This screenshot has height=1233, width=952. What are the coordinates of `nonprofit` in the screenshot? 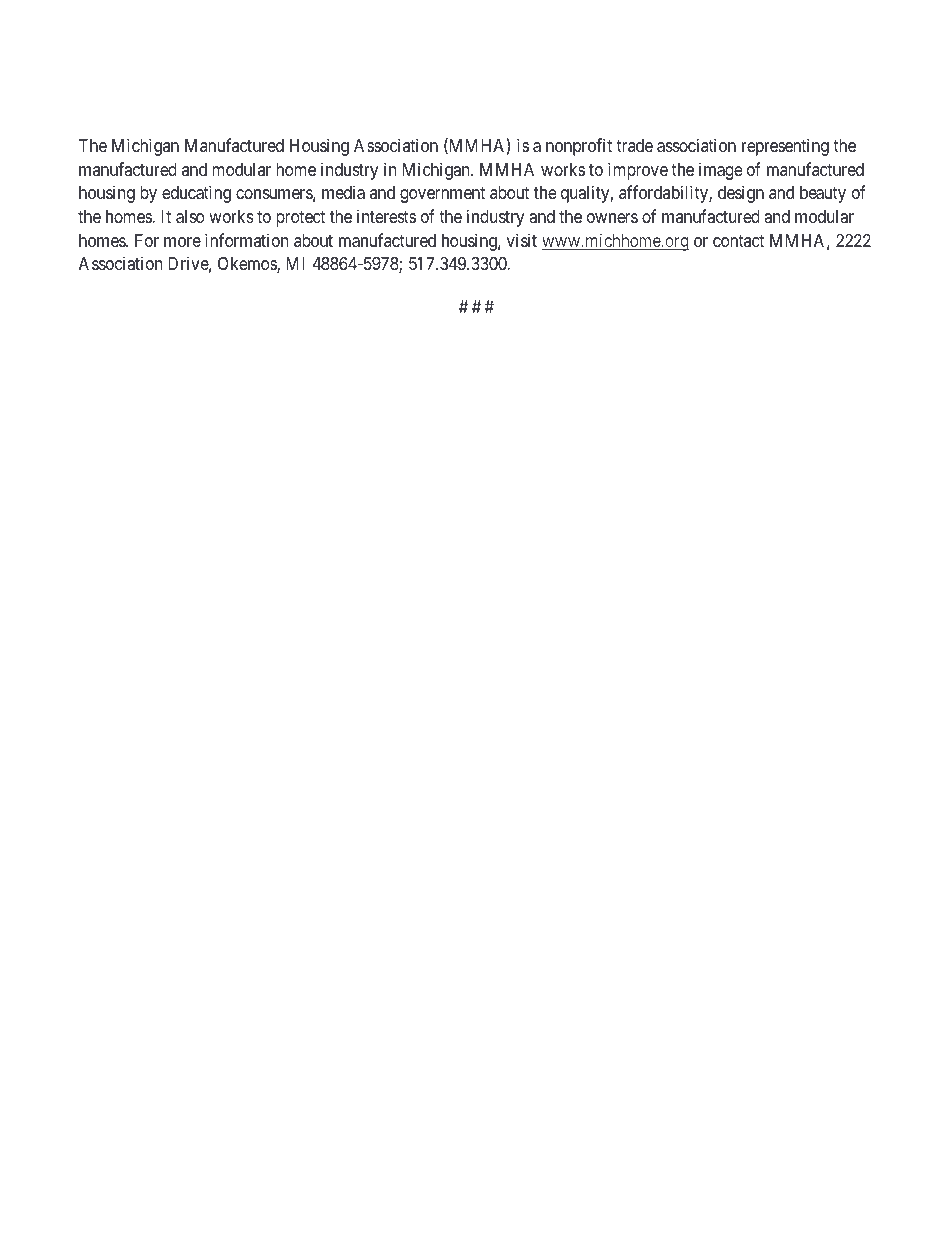 It's located at (579, 147).
